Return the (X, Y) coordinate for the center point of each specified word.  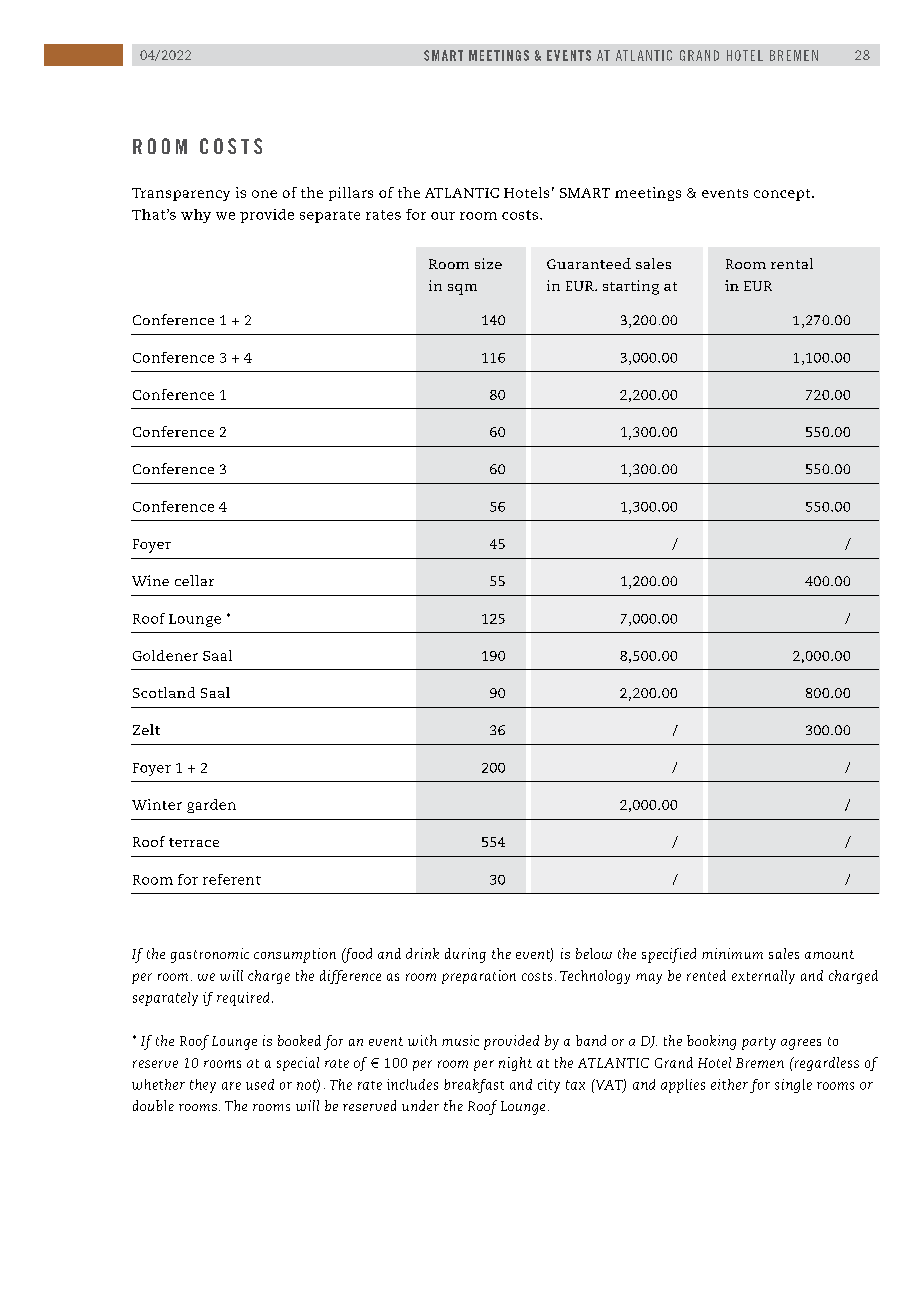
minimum (732, 953)
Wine (150, 580)
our (443, 216)
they (203, 1086)
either (729, 1084)
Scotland (164, 692)
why (196, 216)
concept (783, 195)
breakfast (474, 1086)
